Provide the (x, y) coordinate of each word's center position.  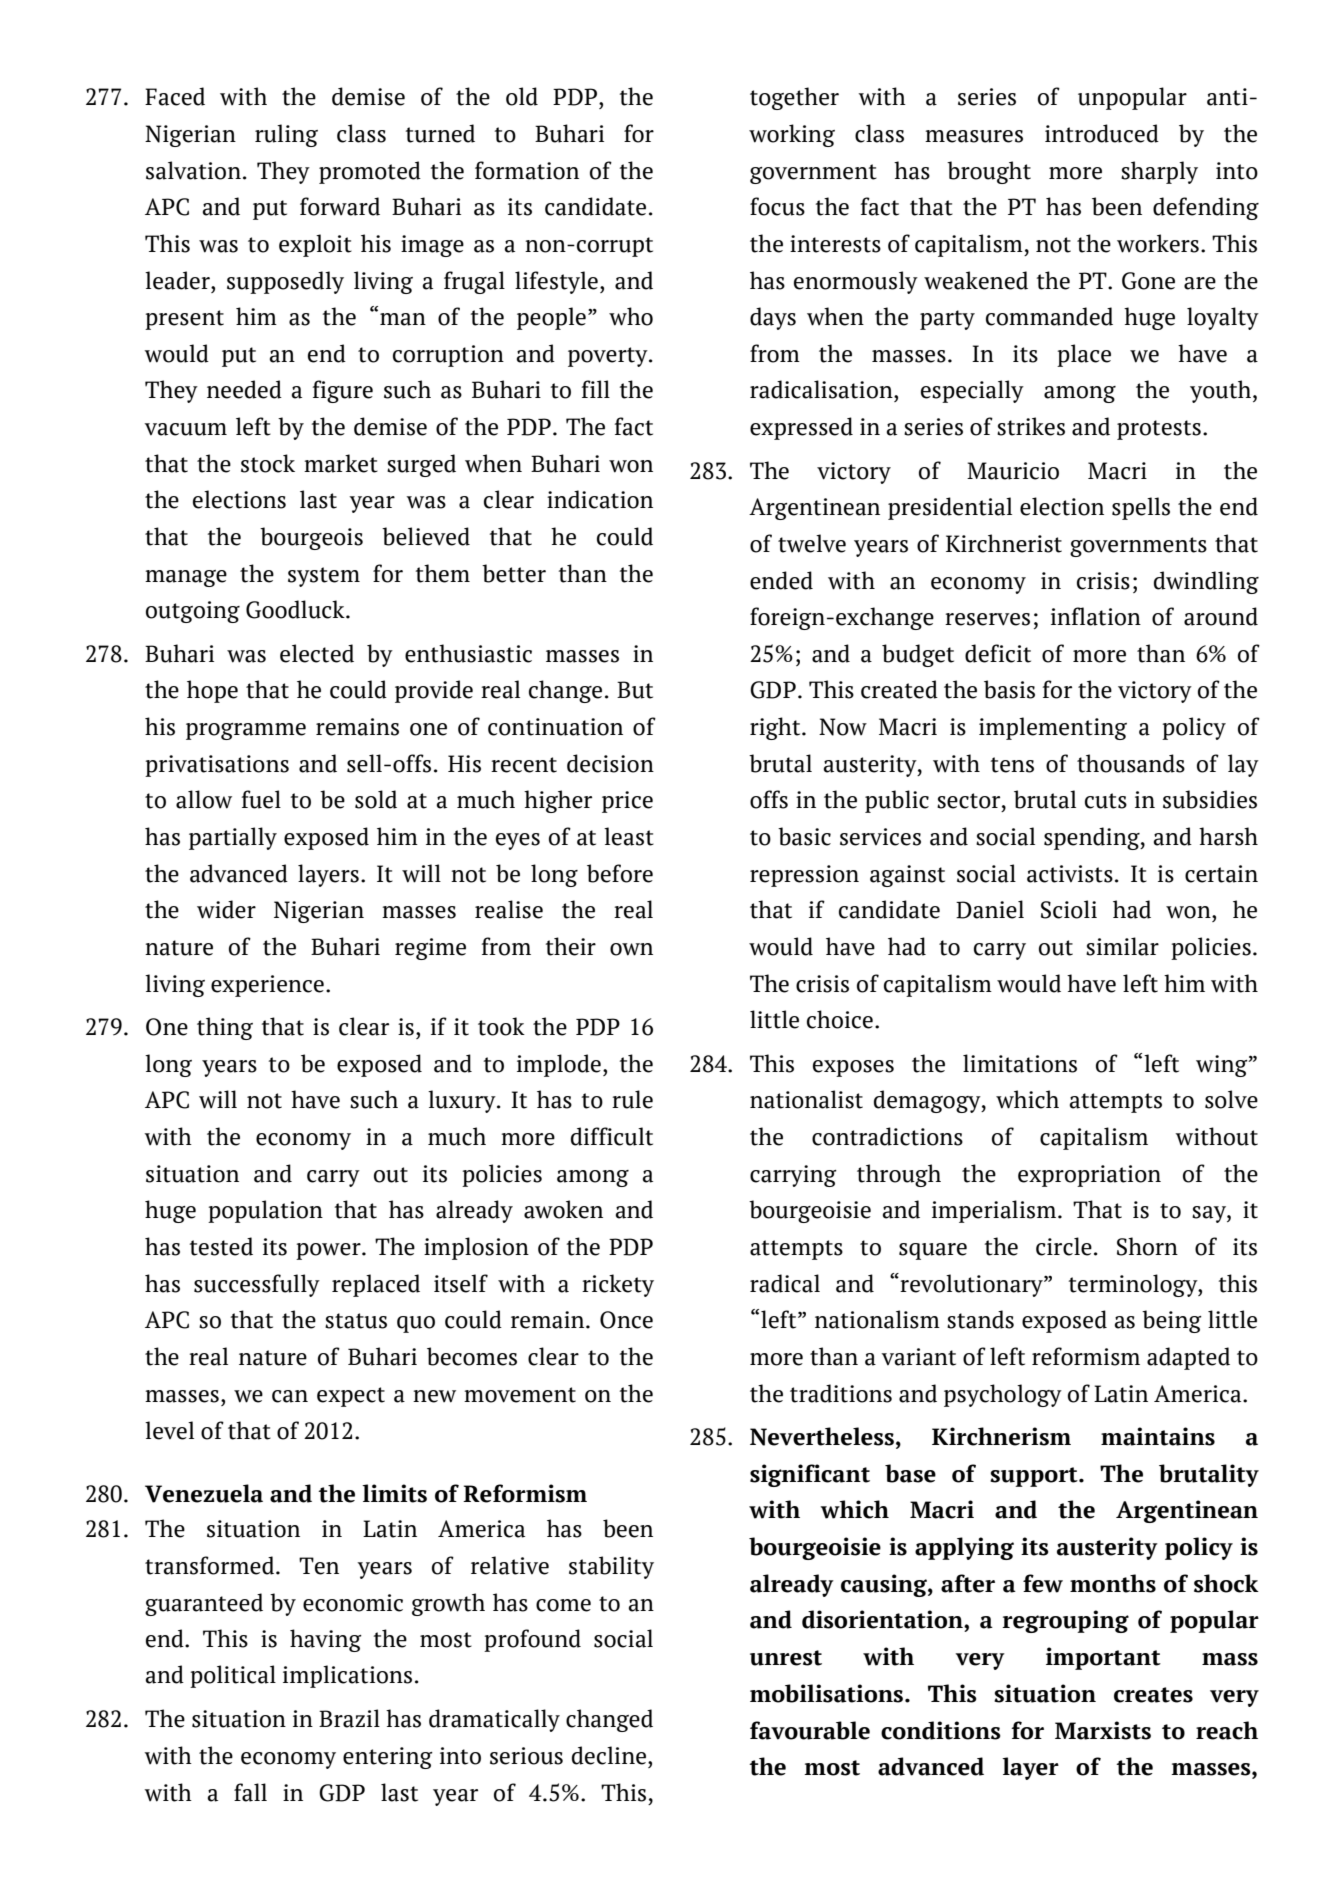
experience (267, 986)
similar (1122, 946)
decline (609, 1755)
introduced (1102, 133)
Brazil (349, 1718)
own (631, 949)
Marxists (1103, 1730)
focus (777, 206)
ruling (286, 135)
